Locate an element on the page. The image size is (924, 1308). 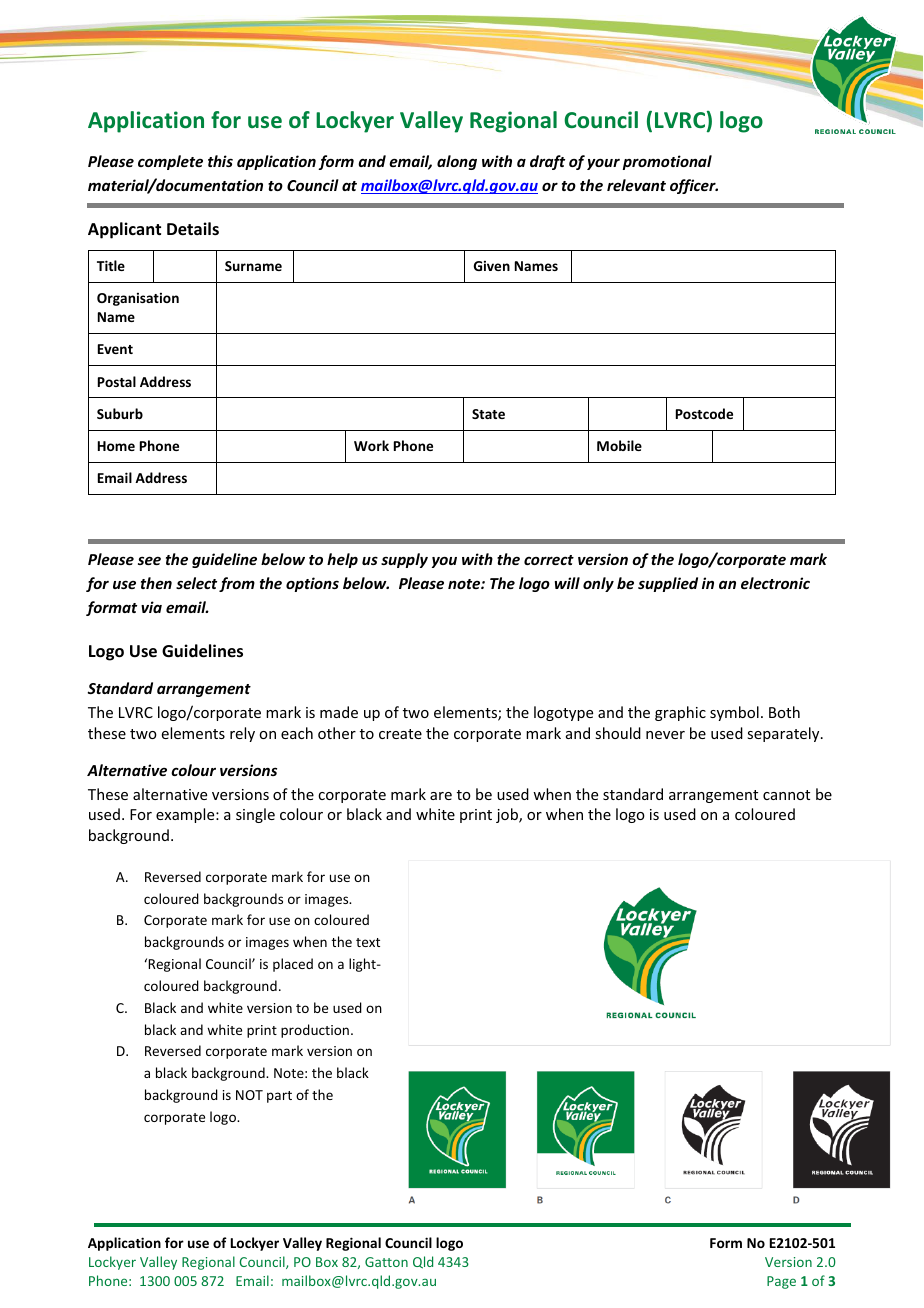
part is located at coordinates (279, 1097).
